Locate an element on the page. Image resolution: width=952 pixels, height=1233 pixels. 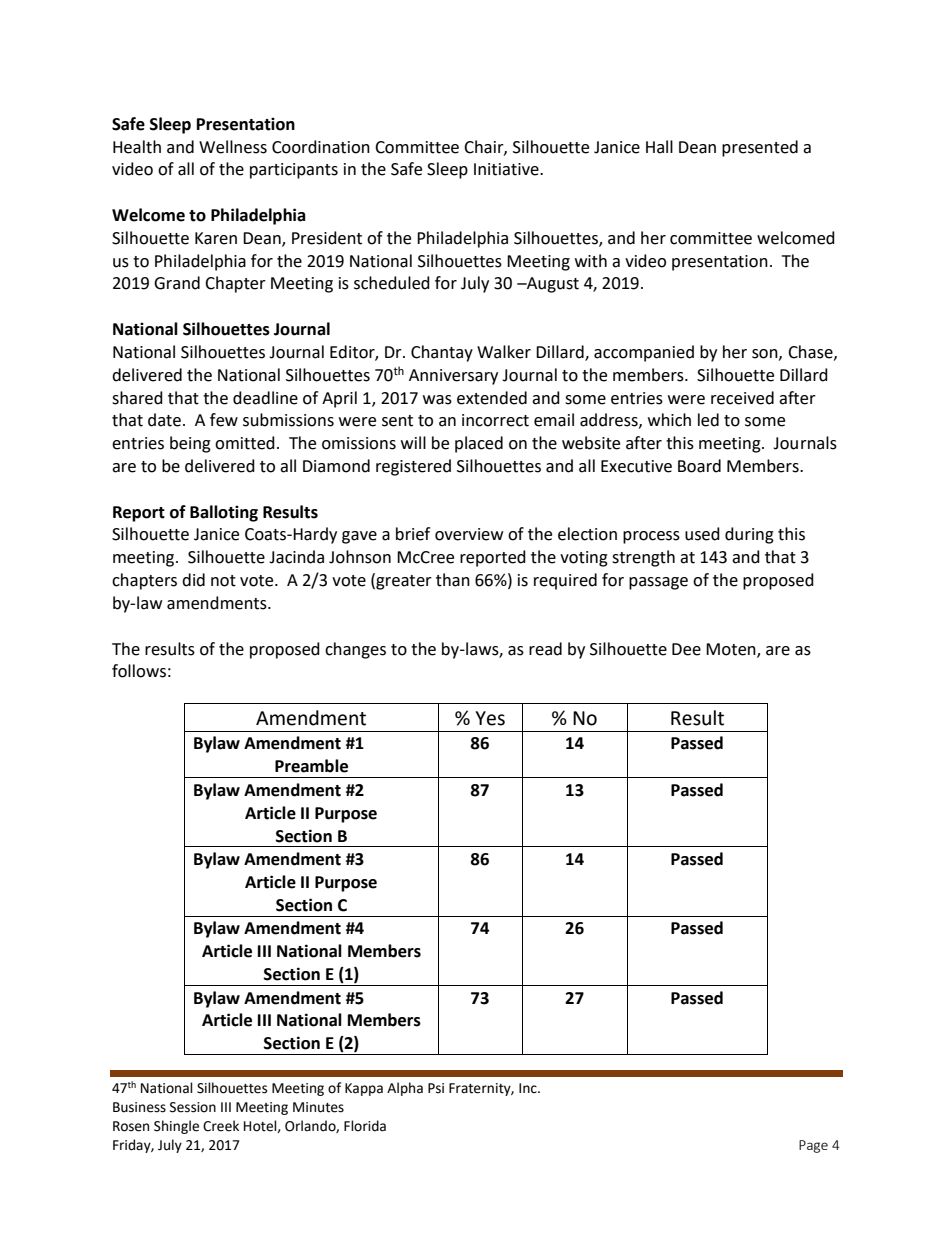
Psi is located at coordinates (436, 1088).
